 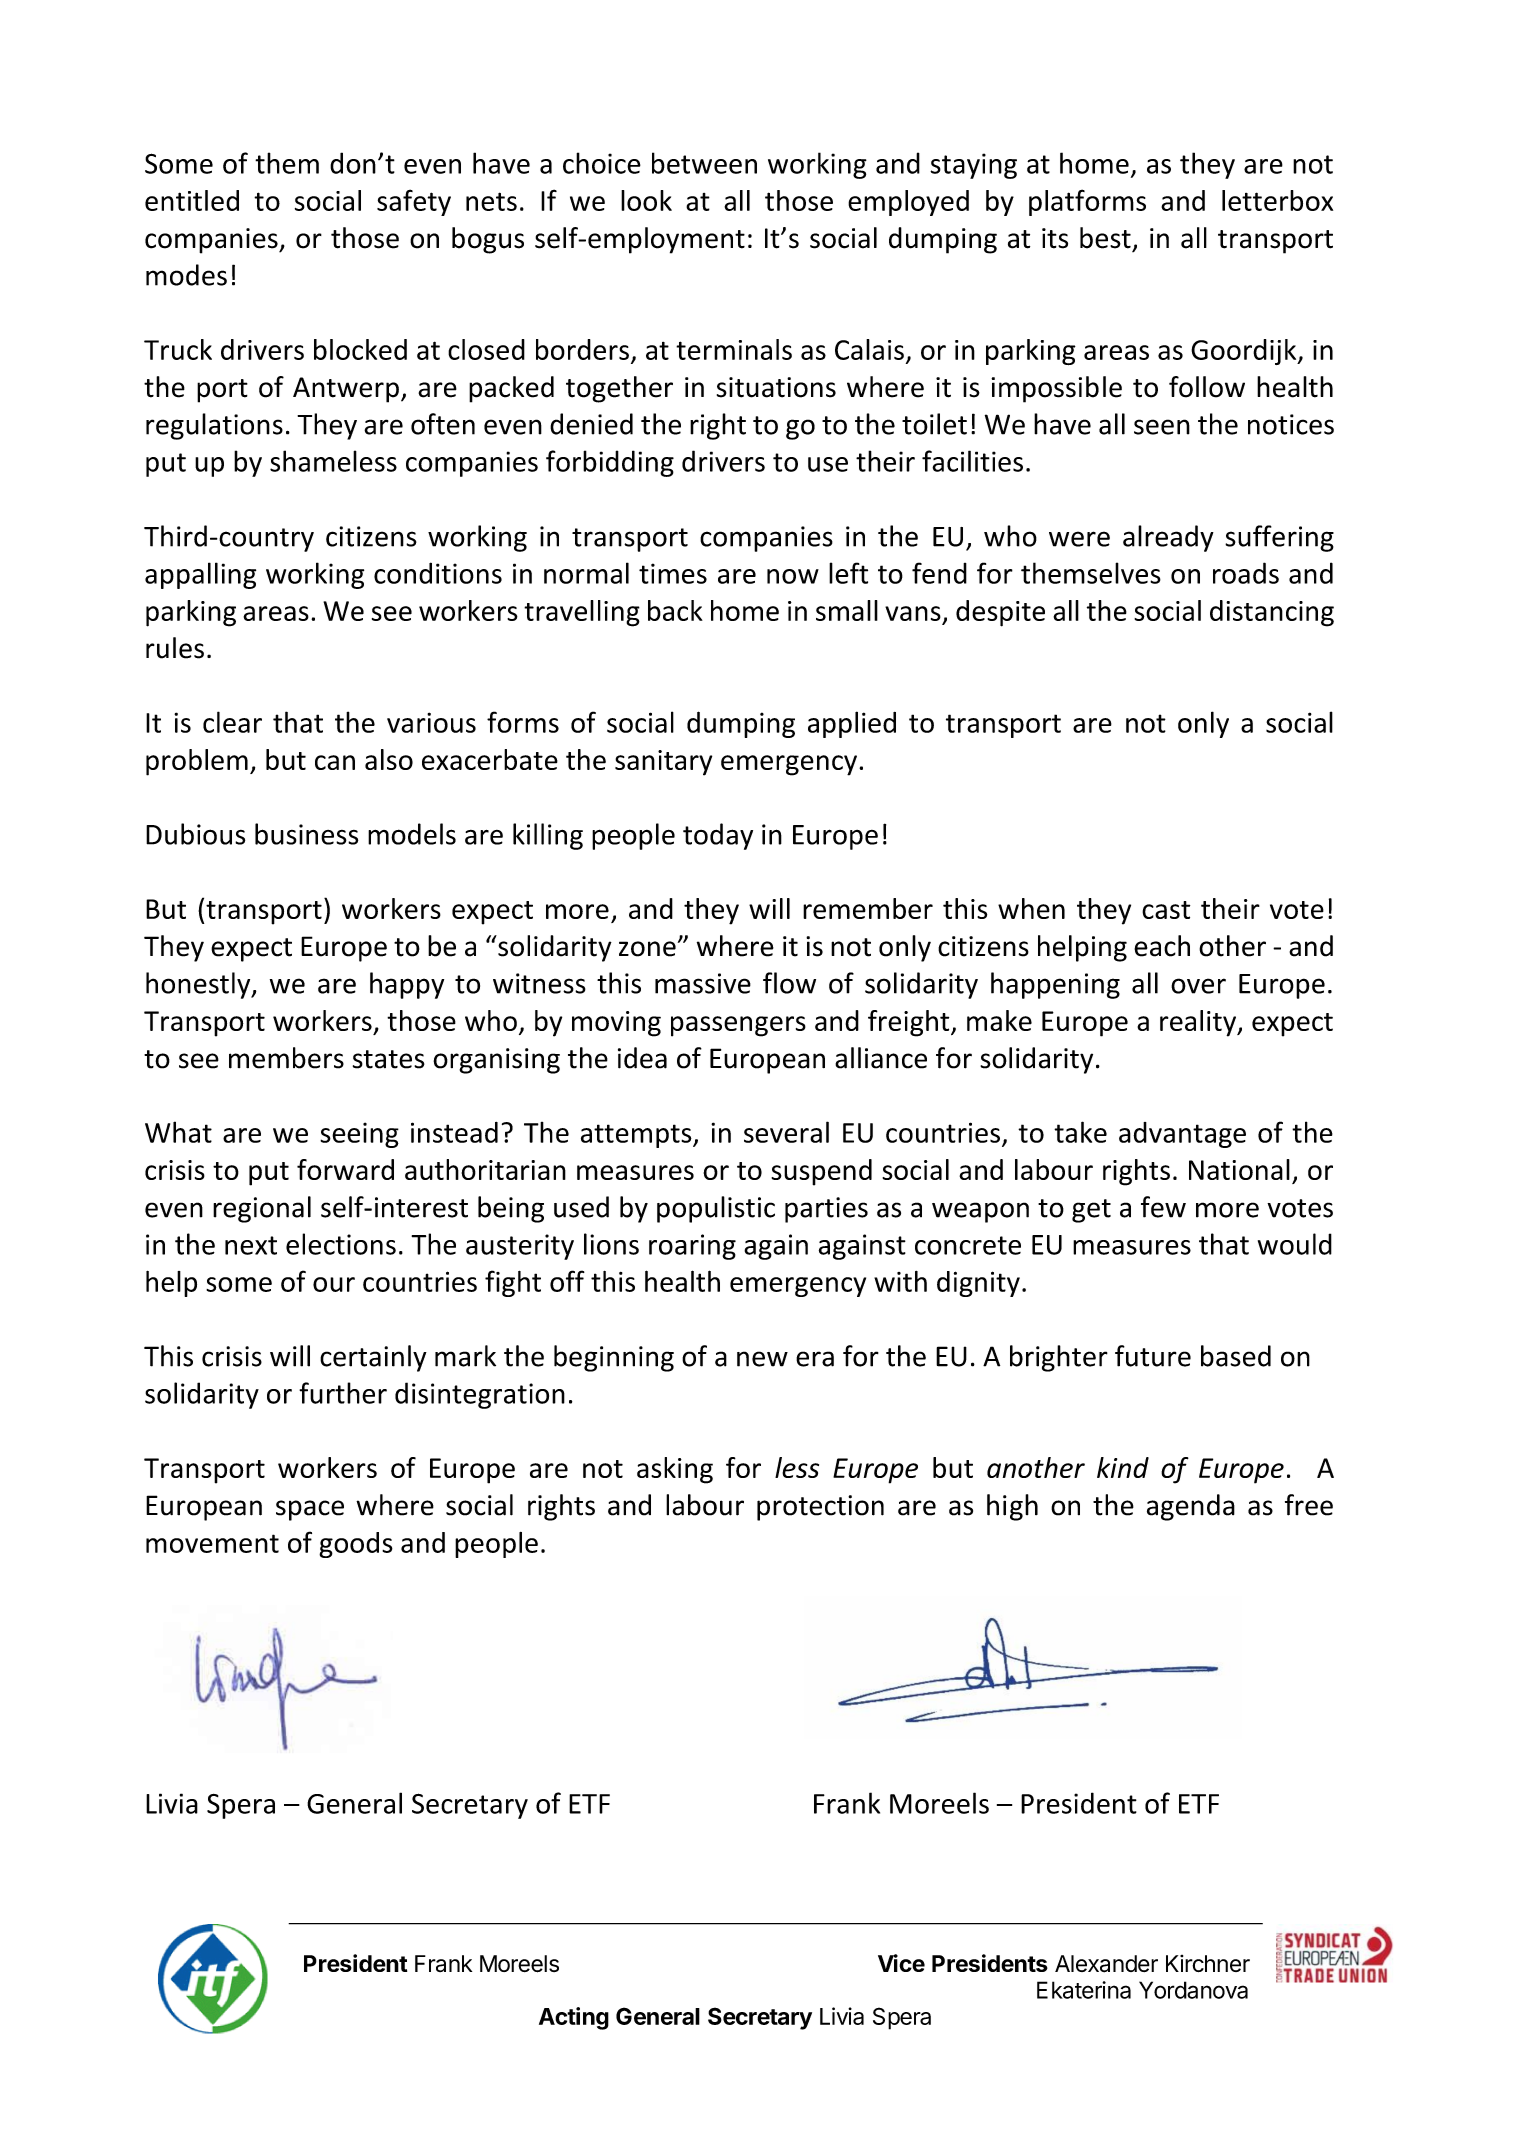 I want to click on safety, so click(x=414, y=202).
